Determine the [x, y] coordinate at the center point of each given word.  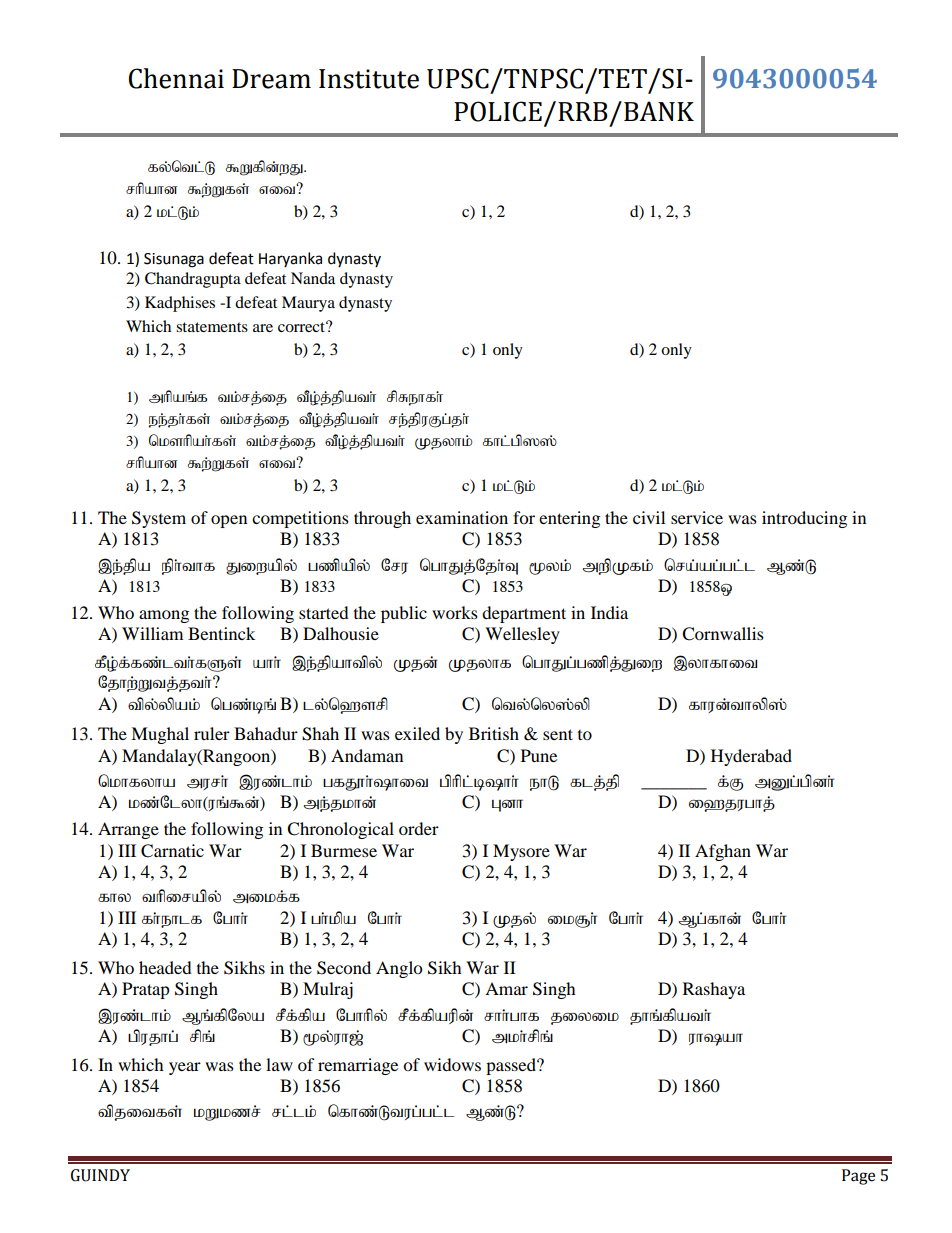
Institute [369, 79]
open [229, 521]
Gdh [507, 805]
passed [512, 1066]
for [524, 517]
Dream [271, 79]
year [185, 1068]
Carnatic [172, 851]
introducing [804, 519]
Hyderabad [751, 757]
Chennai [176, 78]
